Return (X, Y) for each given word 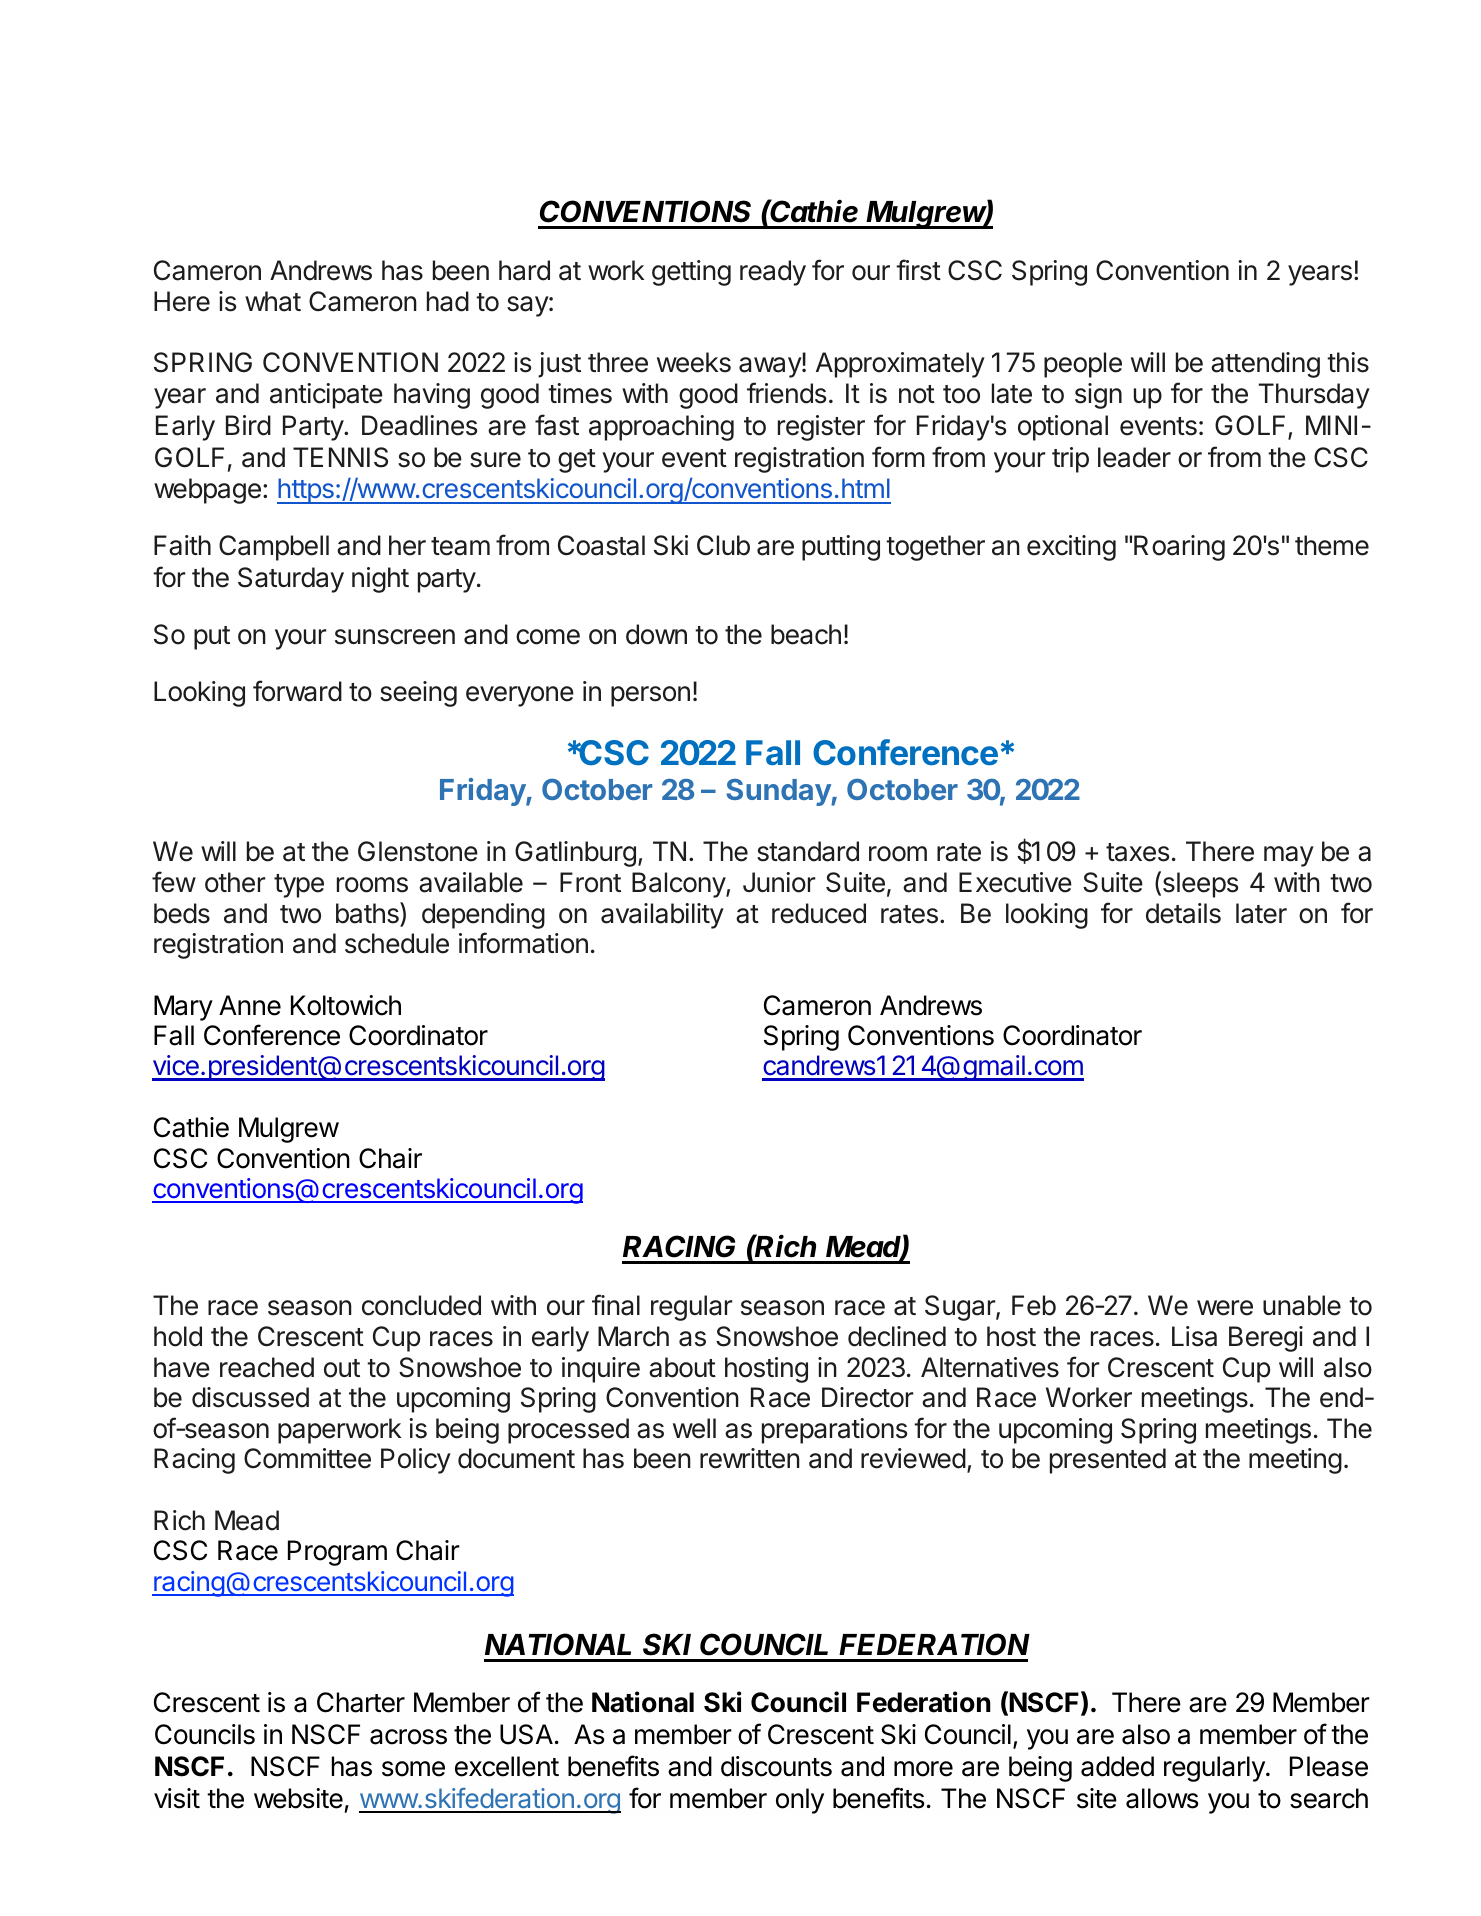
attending (1265, 365)
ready (773, 273)
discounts (776, 1766)
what (273, 301)
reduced (819, 913)
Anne (250, 1005)
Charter (361, 1702)
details (1183, 913)
